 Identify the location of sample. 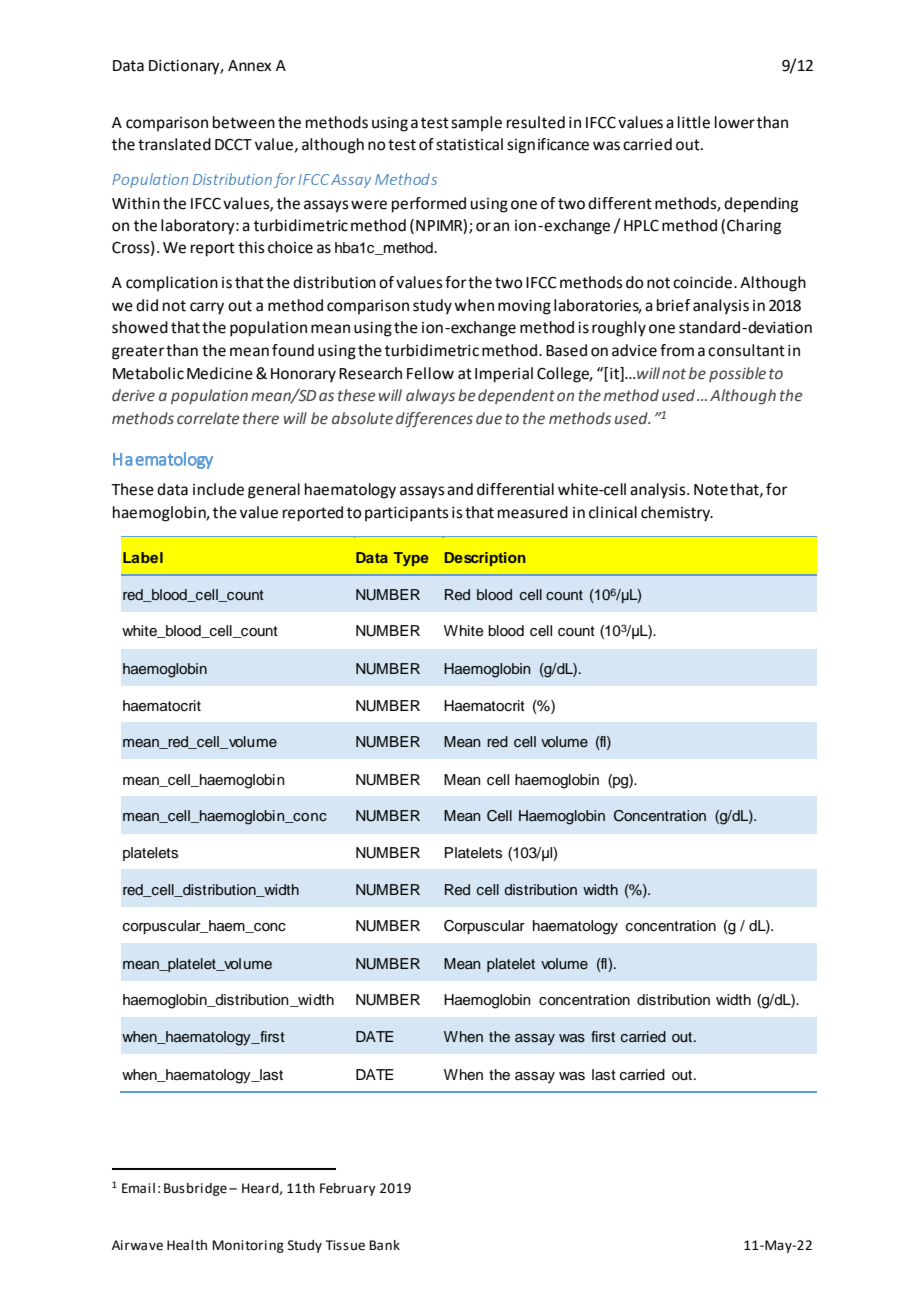
(476, 123).
